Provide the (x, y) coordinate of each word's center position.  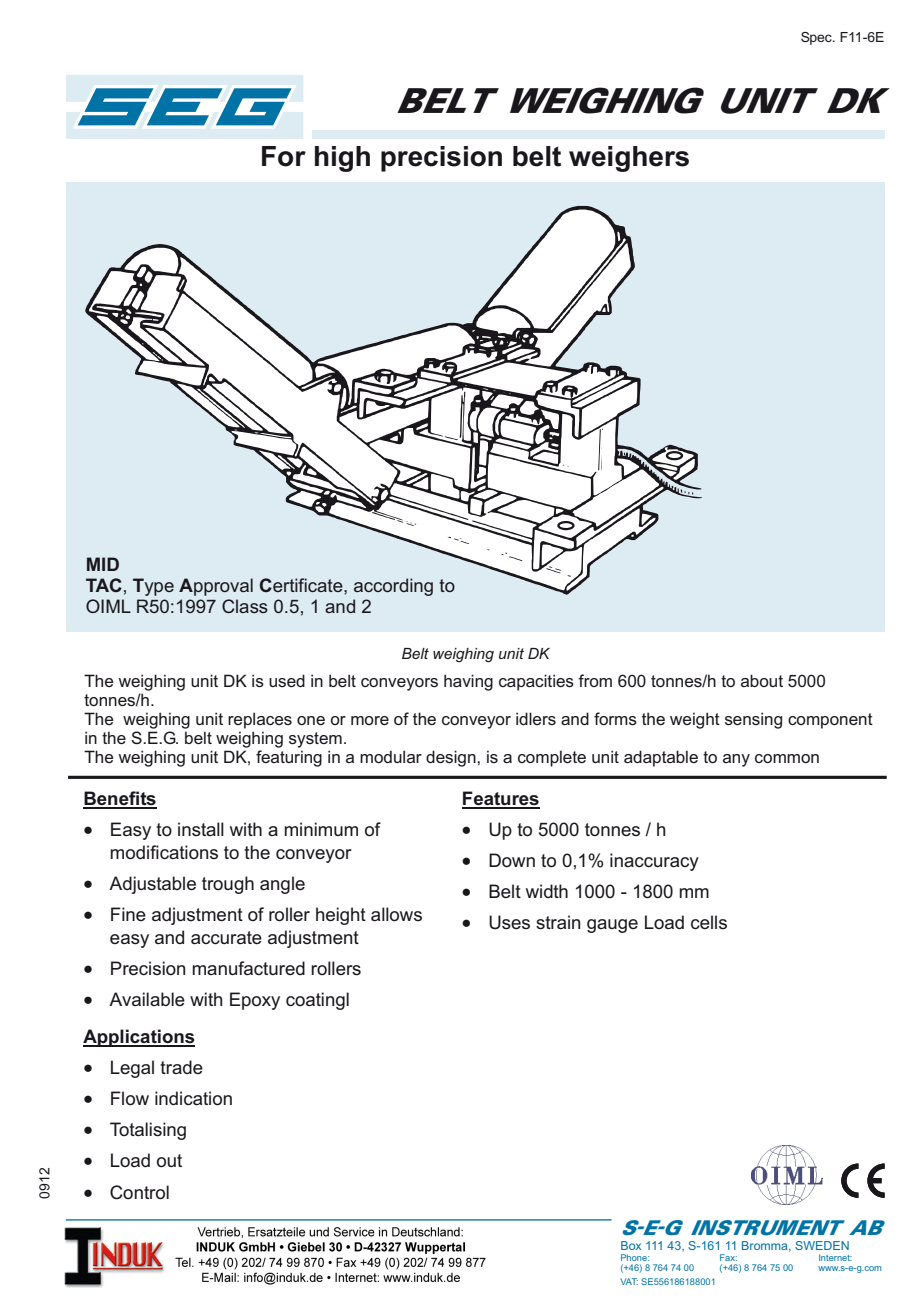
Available (147, 999)
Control (139, 1192)
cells (709, 922)
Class (245, 606)
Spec (817, 38)
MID (103, 564)
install (201, 829)
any (736, 760)
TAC (104, 585)
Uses (509, 922)
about (762, 680)
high (342, 159)
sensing (753, 720)
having (468, 682)
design (452, 758)
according (393, 587)
